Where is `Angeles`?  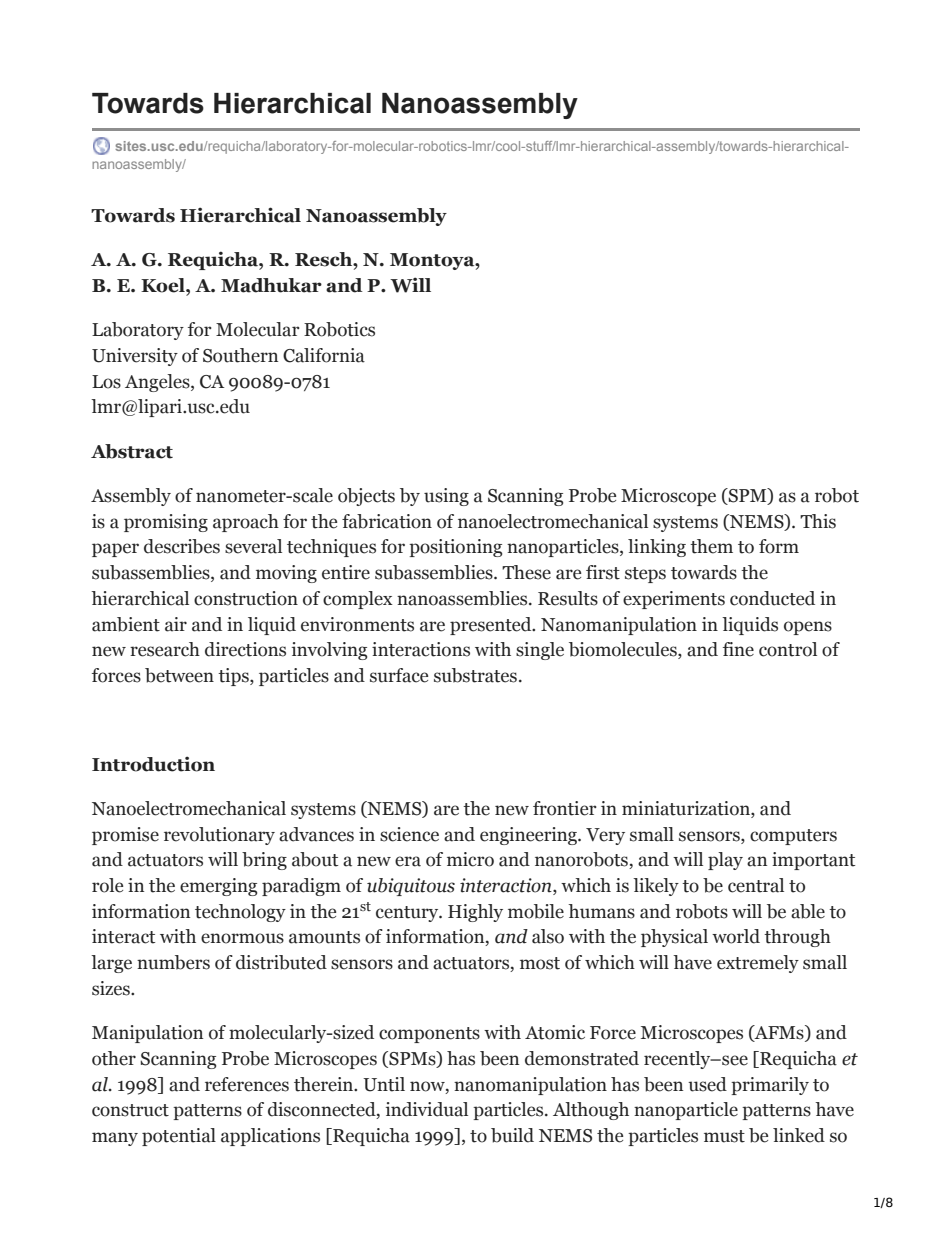 Angeles is located at coordinates (158, 383).
